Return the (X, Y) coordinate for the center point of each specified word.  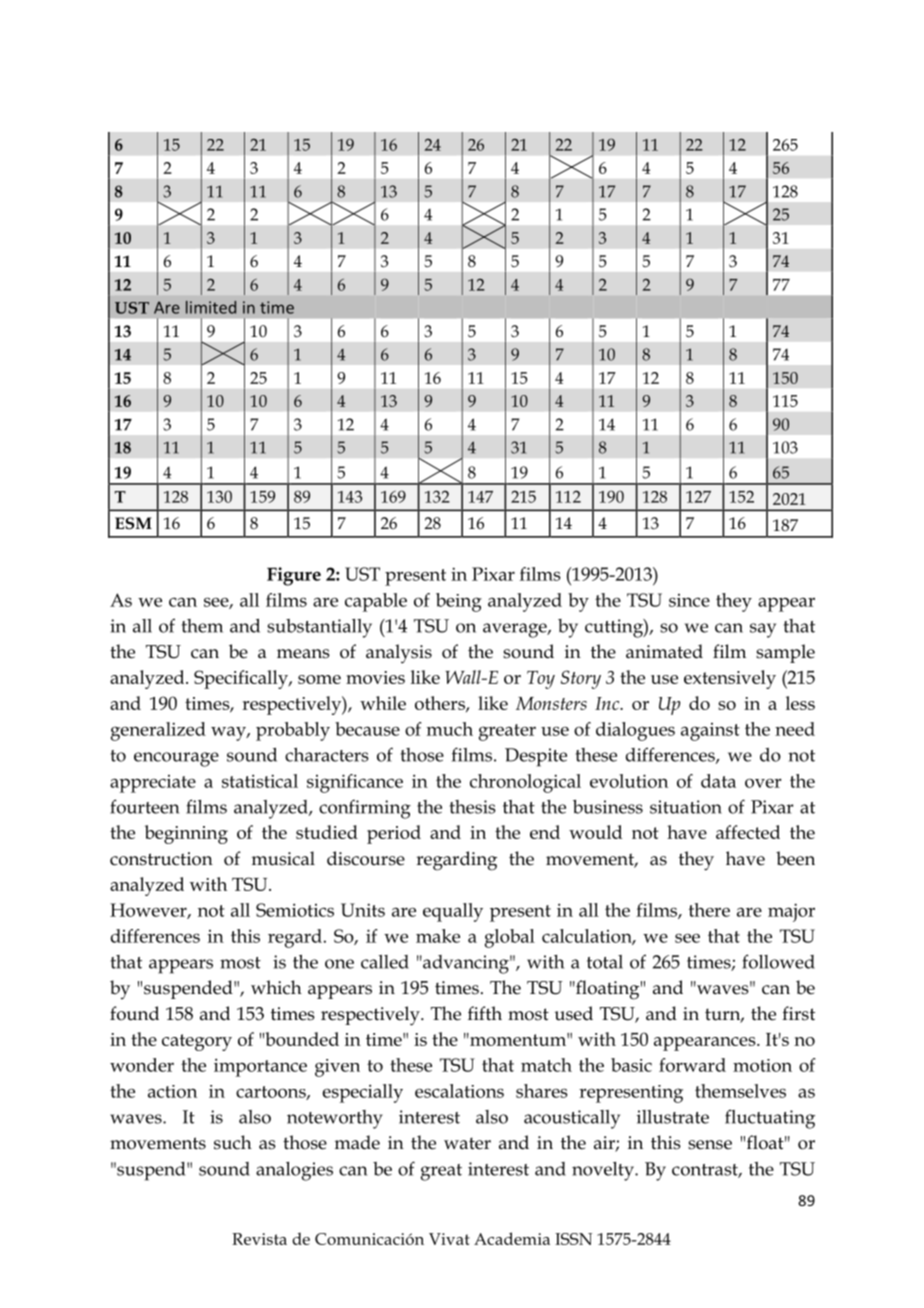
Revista (259, 1239)
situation (686, 807)
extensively (730, 679)
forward (692, 1065)
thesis (473, 807)
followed (778, 961)
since (689, 600)
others (441, 704)
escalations (459, 1091)
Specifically (242, 679)
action (172, 1091)
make (438, 936)
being (459, 602)
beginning (186, 834)
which (276, 987)
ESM (133, 523)
